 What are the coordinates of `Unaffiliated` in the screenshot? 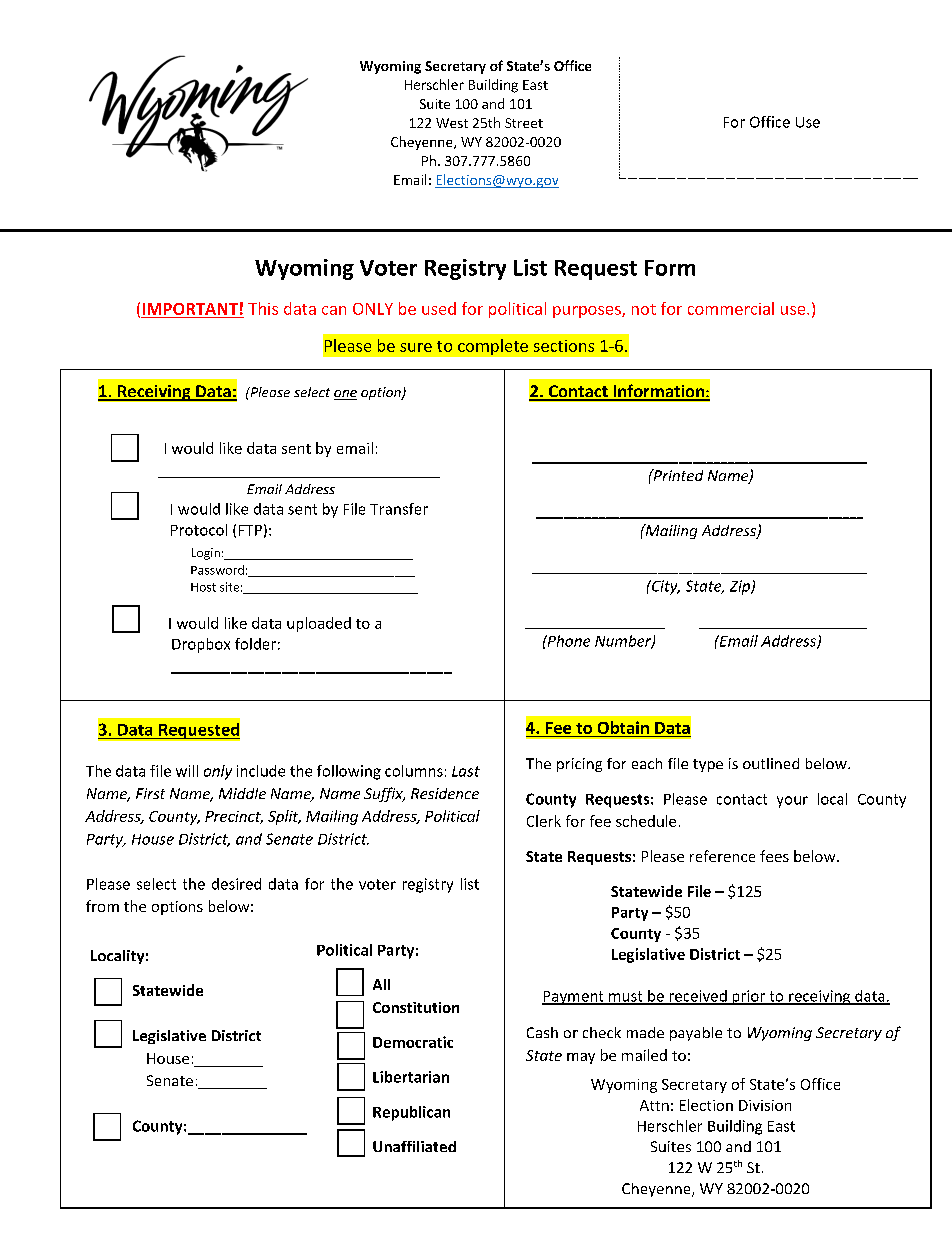 It's located at (414, 1146).
